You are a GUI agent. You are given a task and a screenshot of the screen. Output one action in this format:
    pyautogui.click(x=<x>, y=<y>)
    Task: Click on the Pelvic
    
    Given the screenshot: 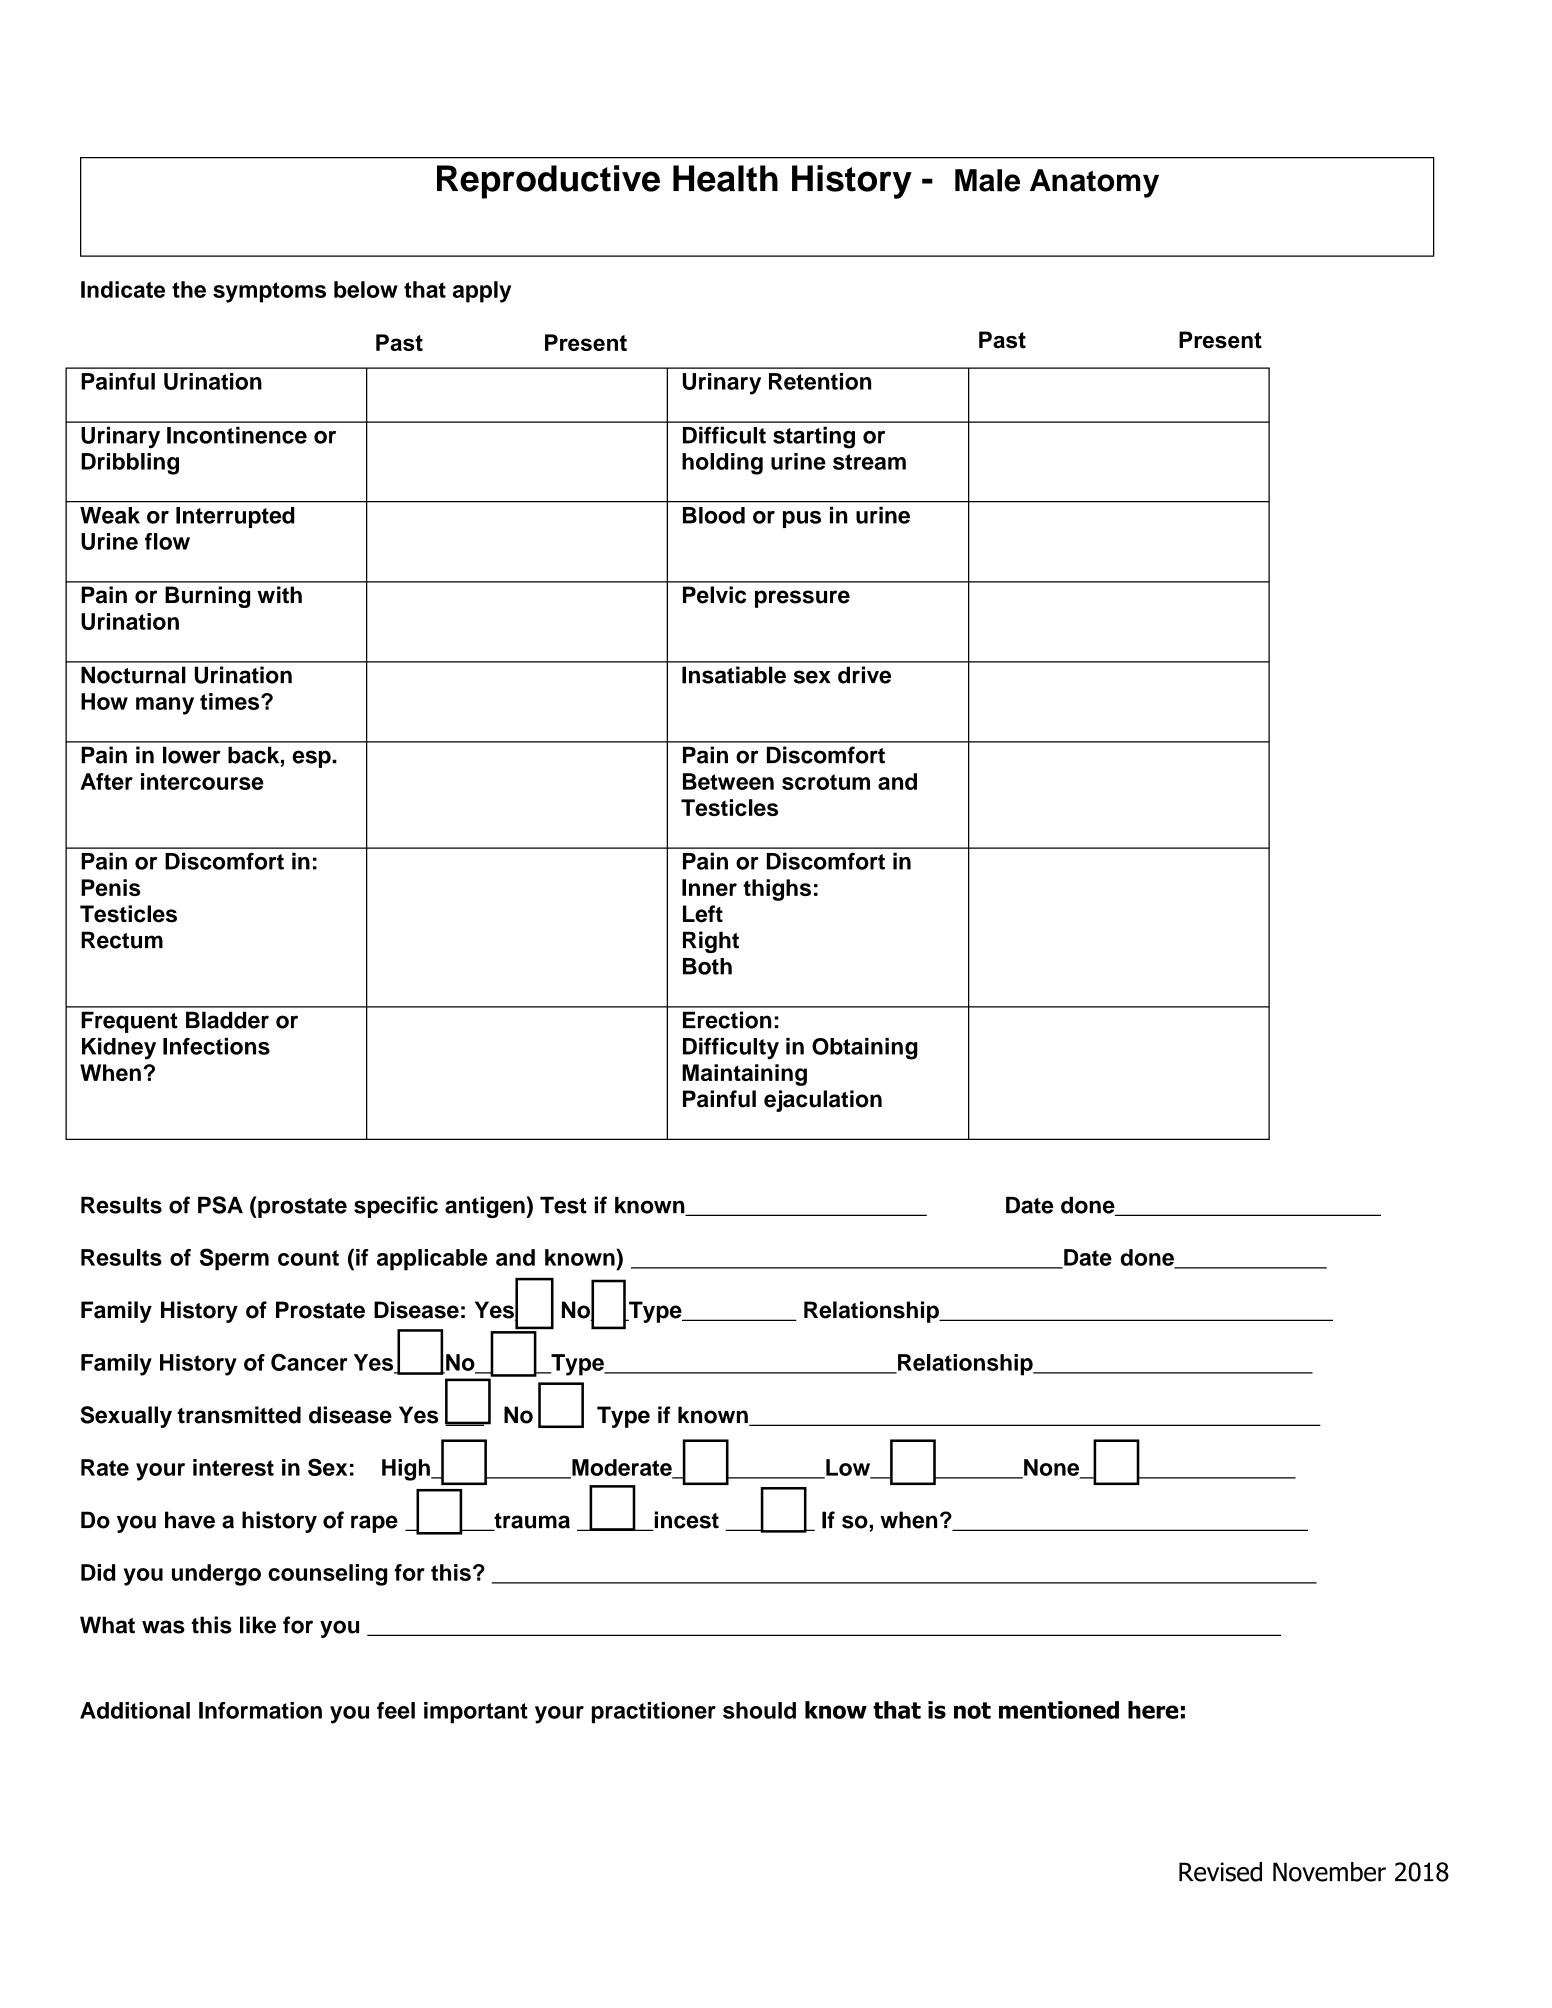 What is the action you would take?
    pyautogui.click(x=715, y=595)
